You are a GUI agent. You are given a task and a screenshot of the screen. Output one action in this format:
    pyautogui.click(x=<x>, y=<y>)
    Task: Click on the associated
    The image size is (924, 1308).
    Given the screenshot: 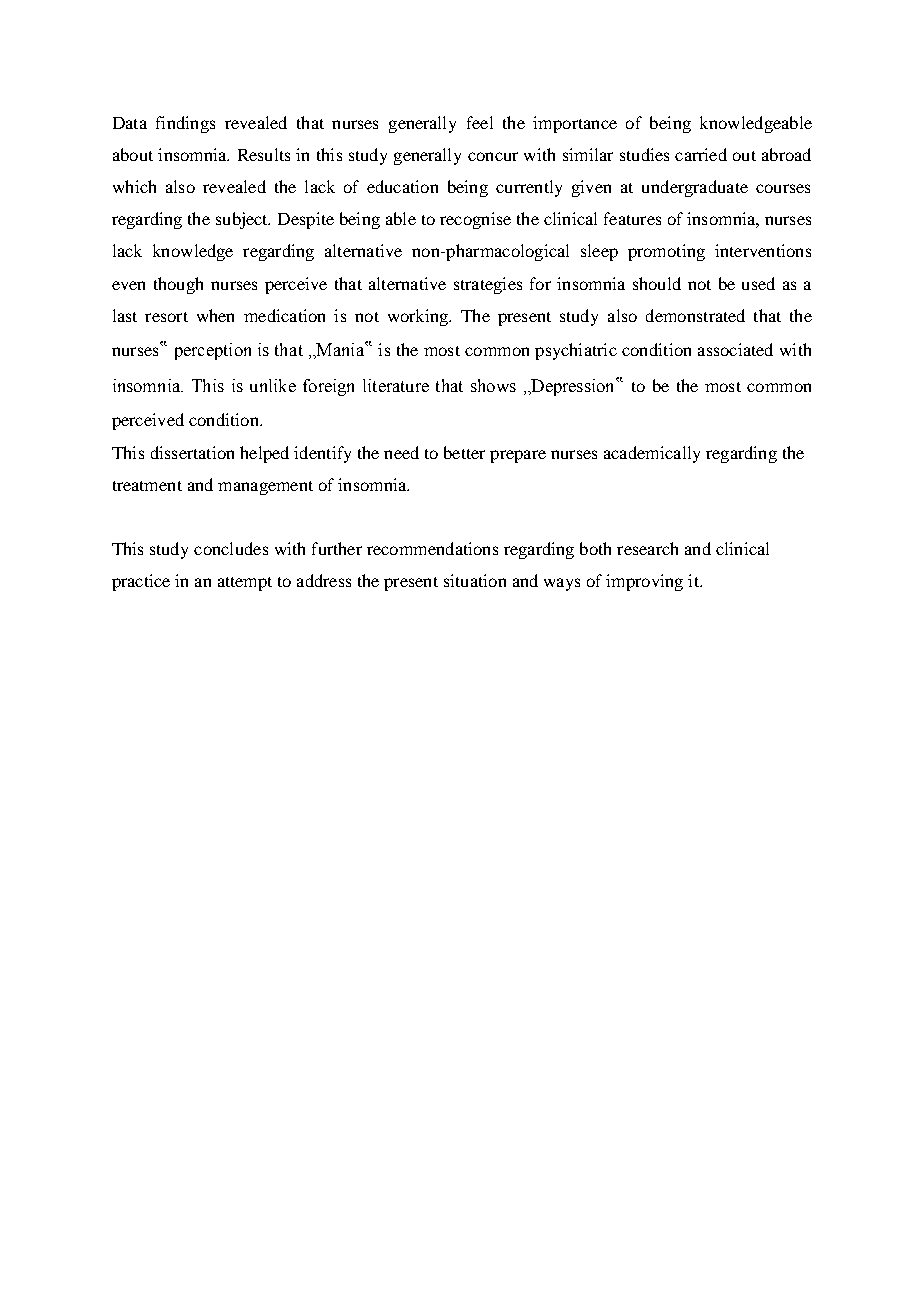 What is the action you would take?
    pyautogui.click(x=735, y=349)
